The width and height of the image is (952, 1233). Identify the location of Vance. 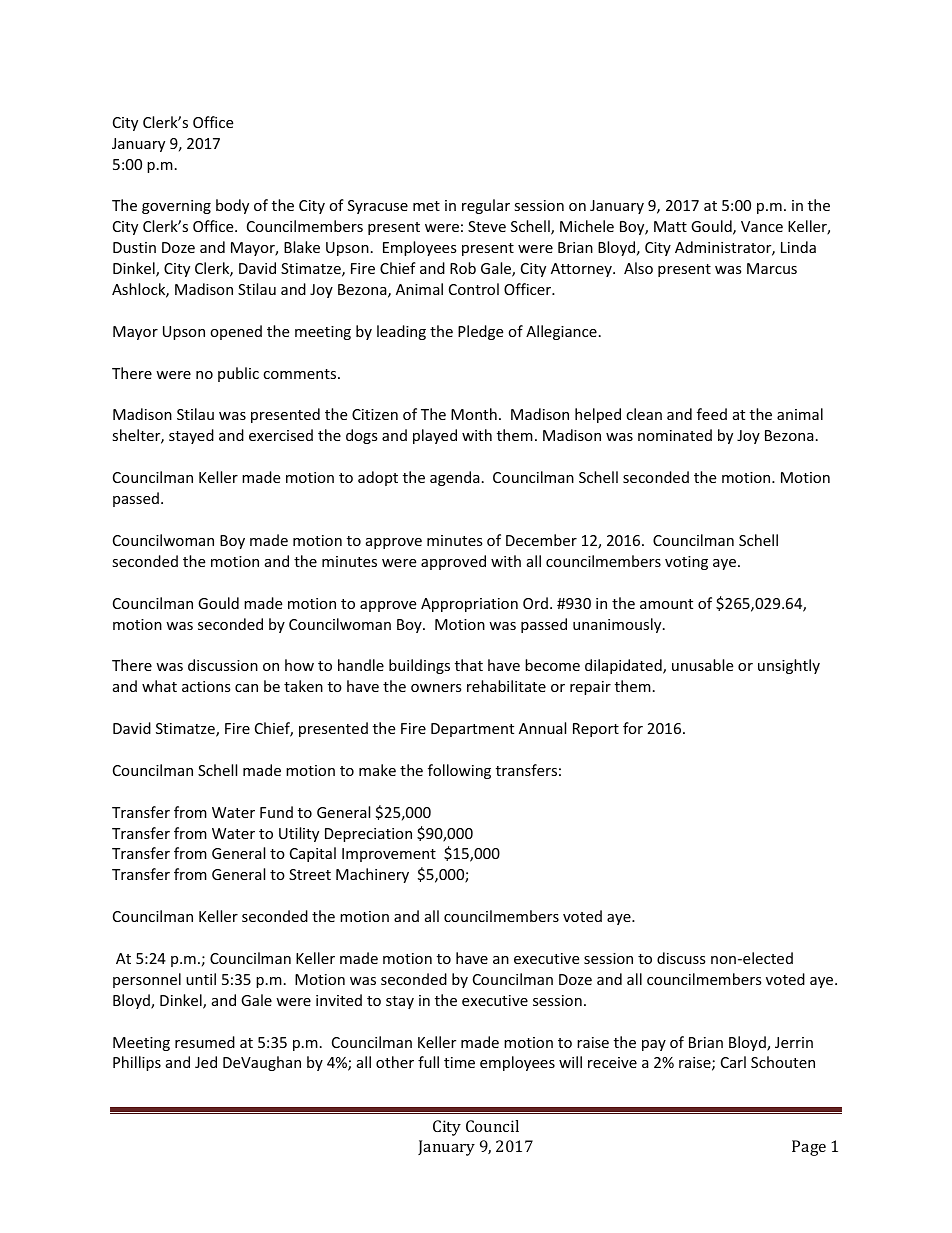
(762, 226).
